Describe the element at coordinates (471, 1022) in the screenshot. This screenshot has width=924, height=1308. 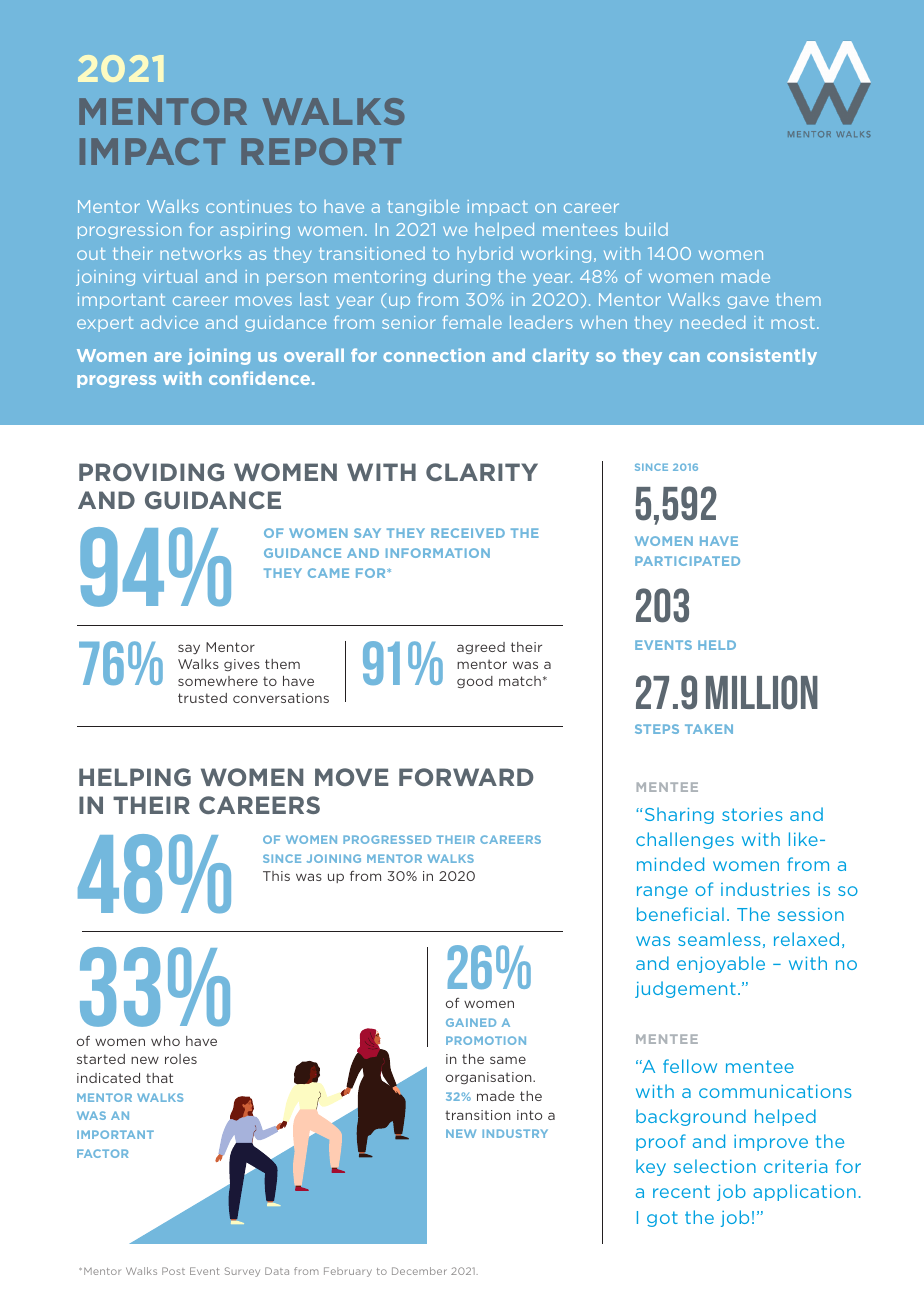
I see `GAINED` at that location.
